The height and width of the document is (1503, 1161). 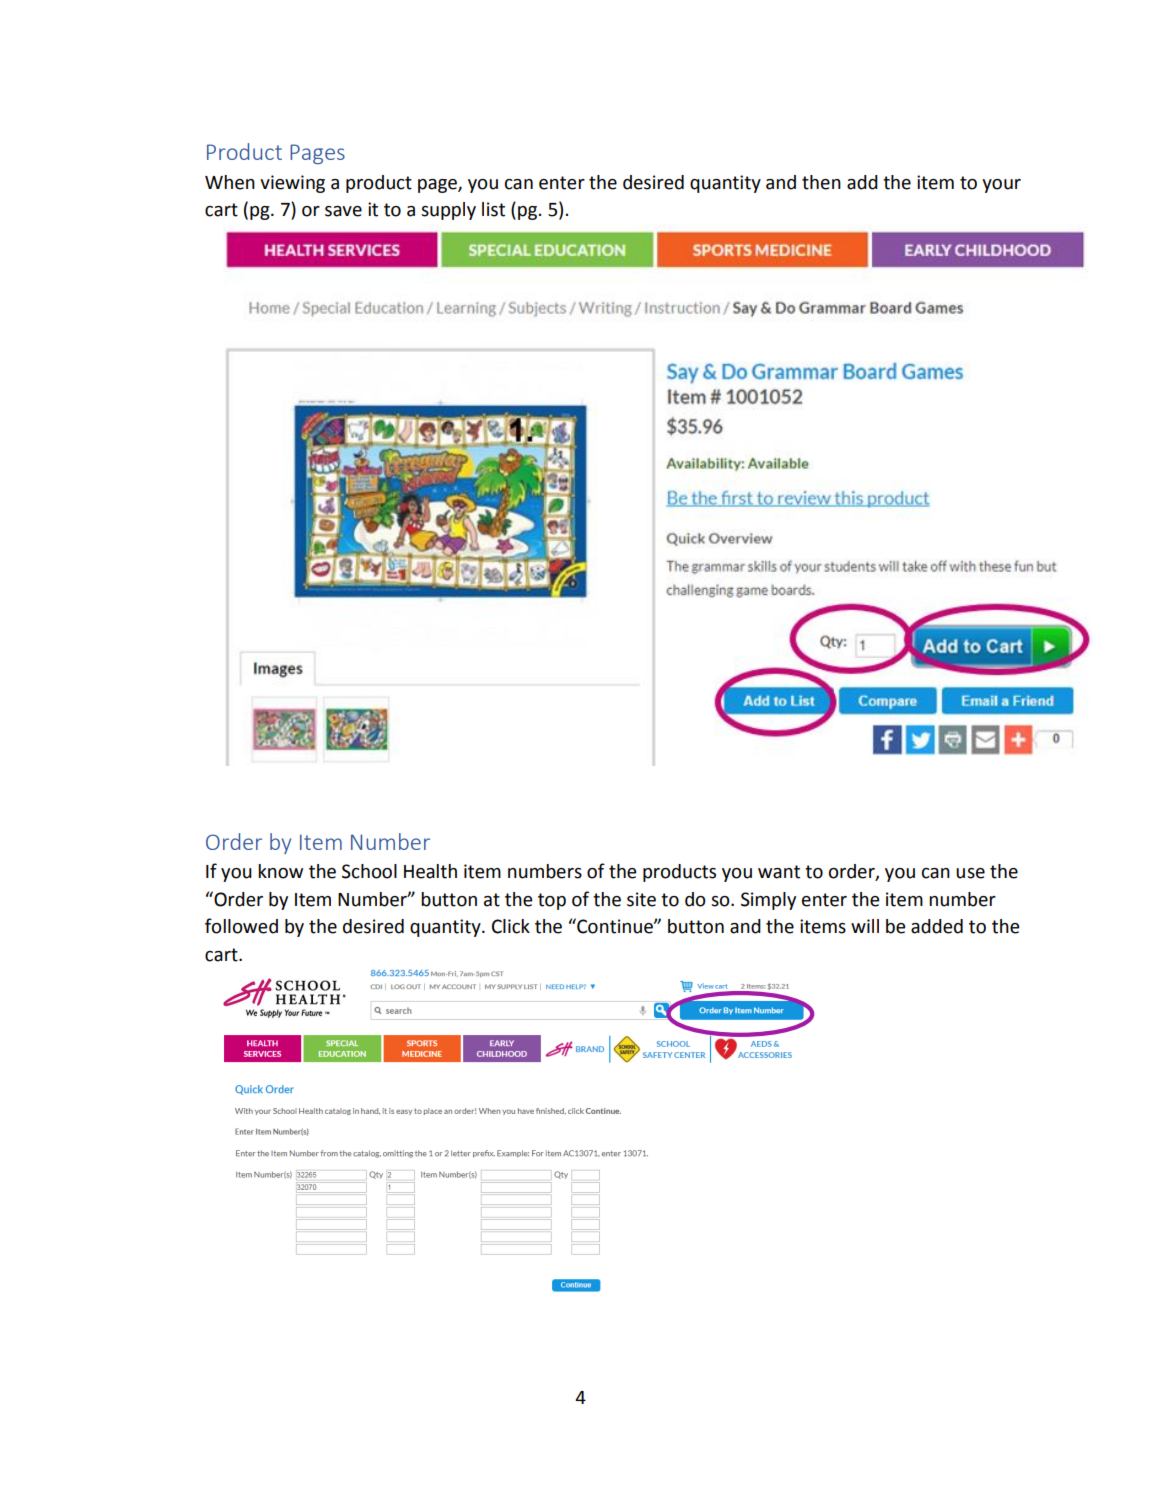 What do you see at coordinates (448, 211) in the document?
I see `supply` at bounding box center [448, 211].
